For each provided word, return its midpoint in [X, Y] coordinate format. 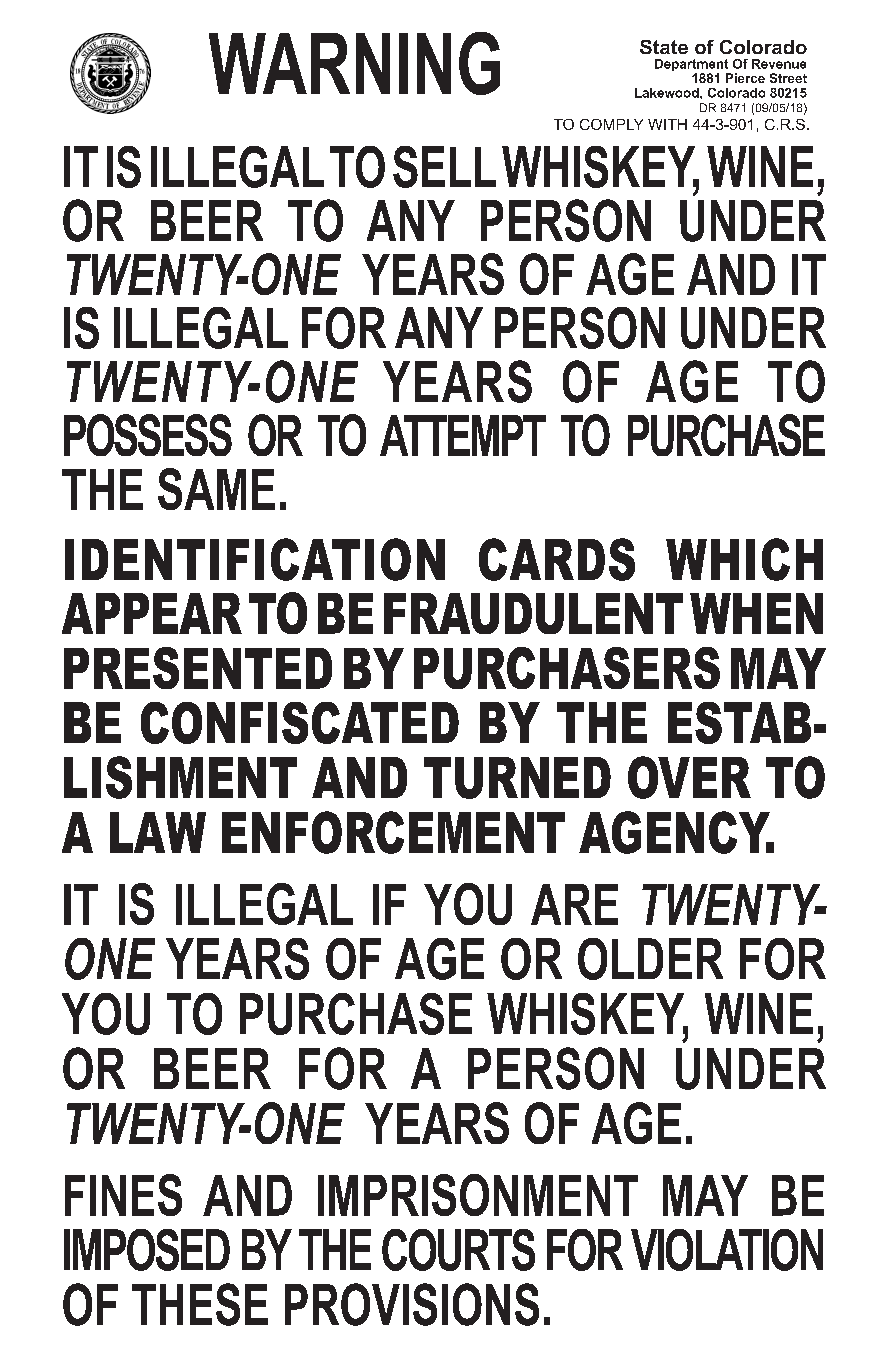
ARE [574, 904]
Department [693, 66]
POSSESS [148, 435]
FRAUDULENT [533, 613]
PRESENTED [198, 668]
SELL [444, 167]
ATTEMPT [463, 435]
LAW [158, 832]
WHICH [744, 559]
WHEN [756, 613]
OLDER [650, 959]
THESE [200, 1304]
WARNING [354, 63]
